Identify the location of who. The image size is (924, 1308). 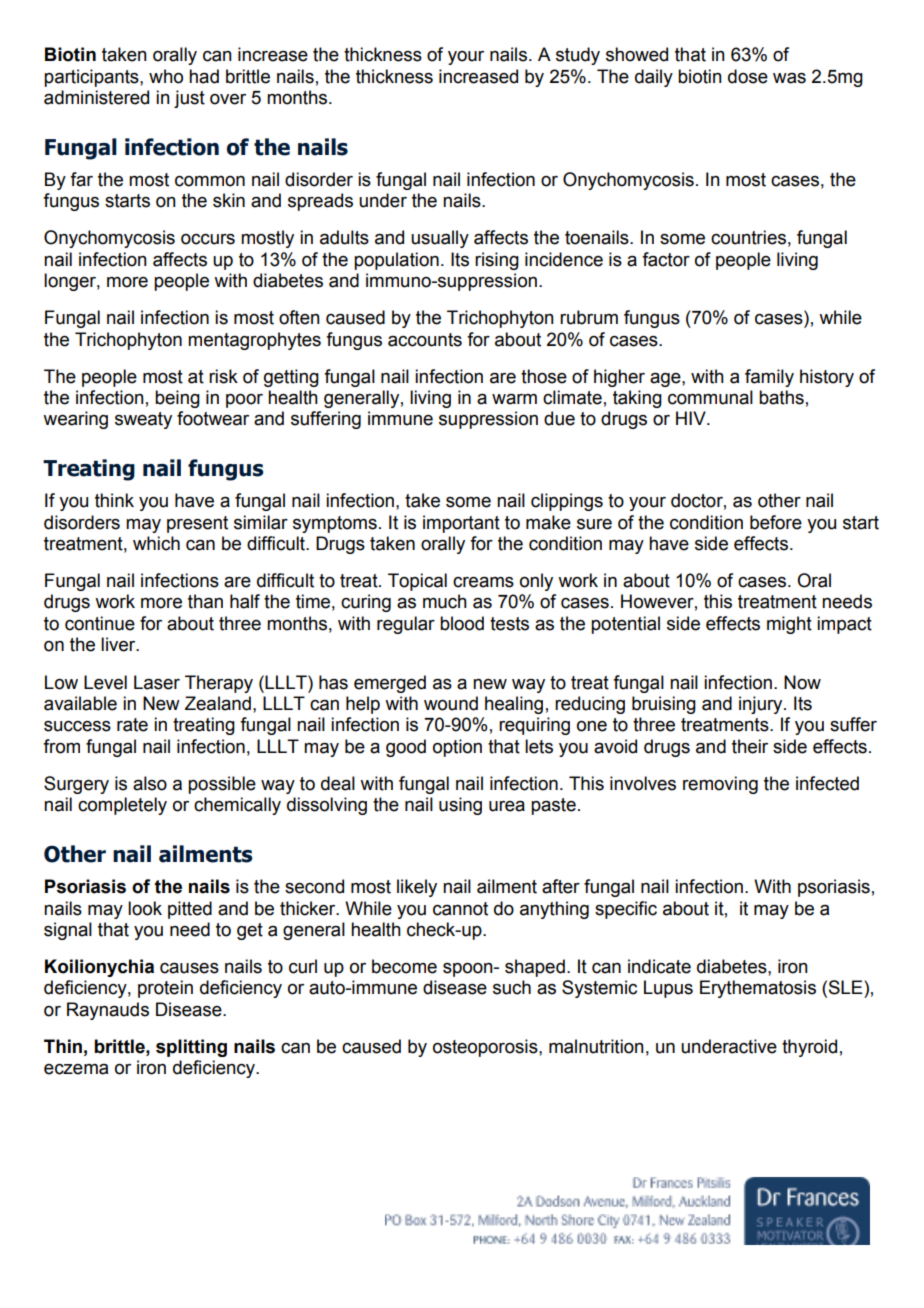
(166, 76).
